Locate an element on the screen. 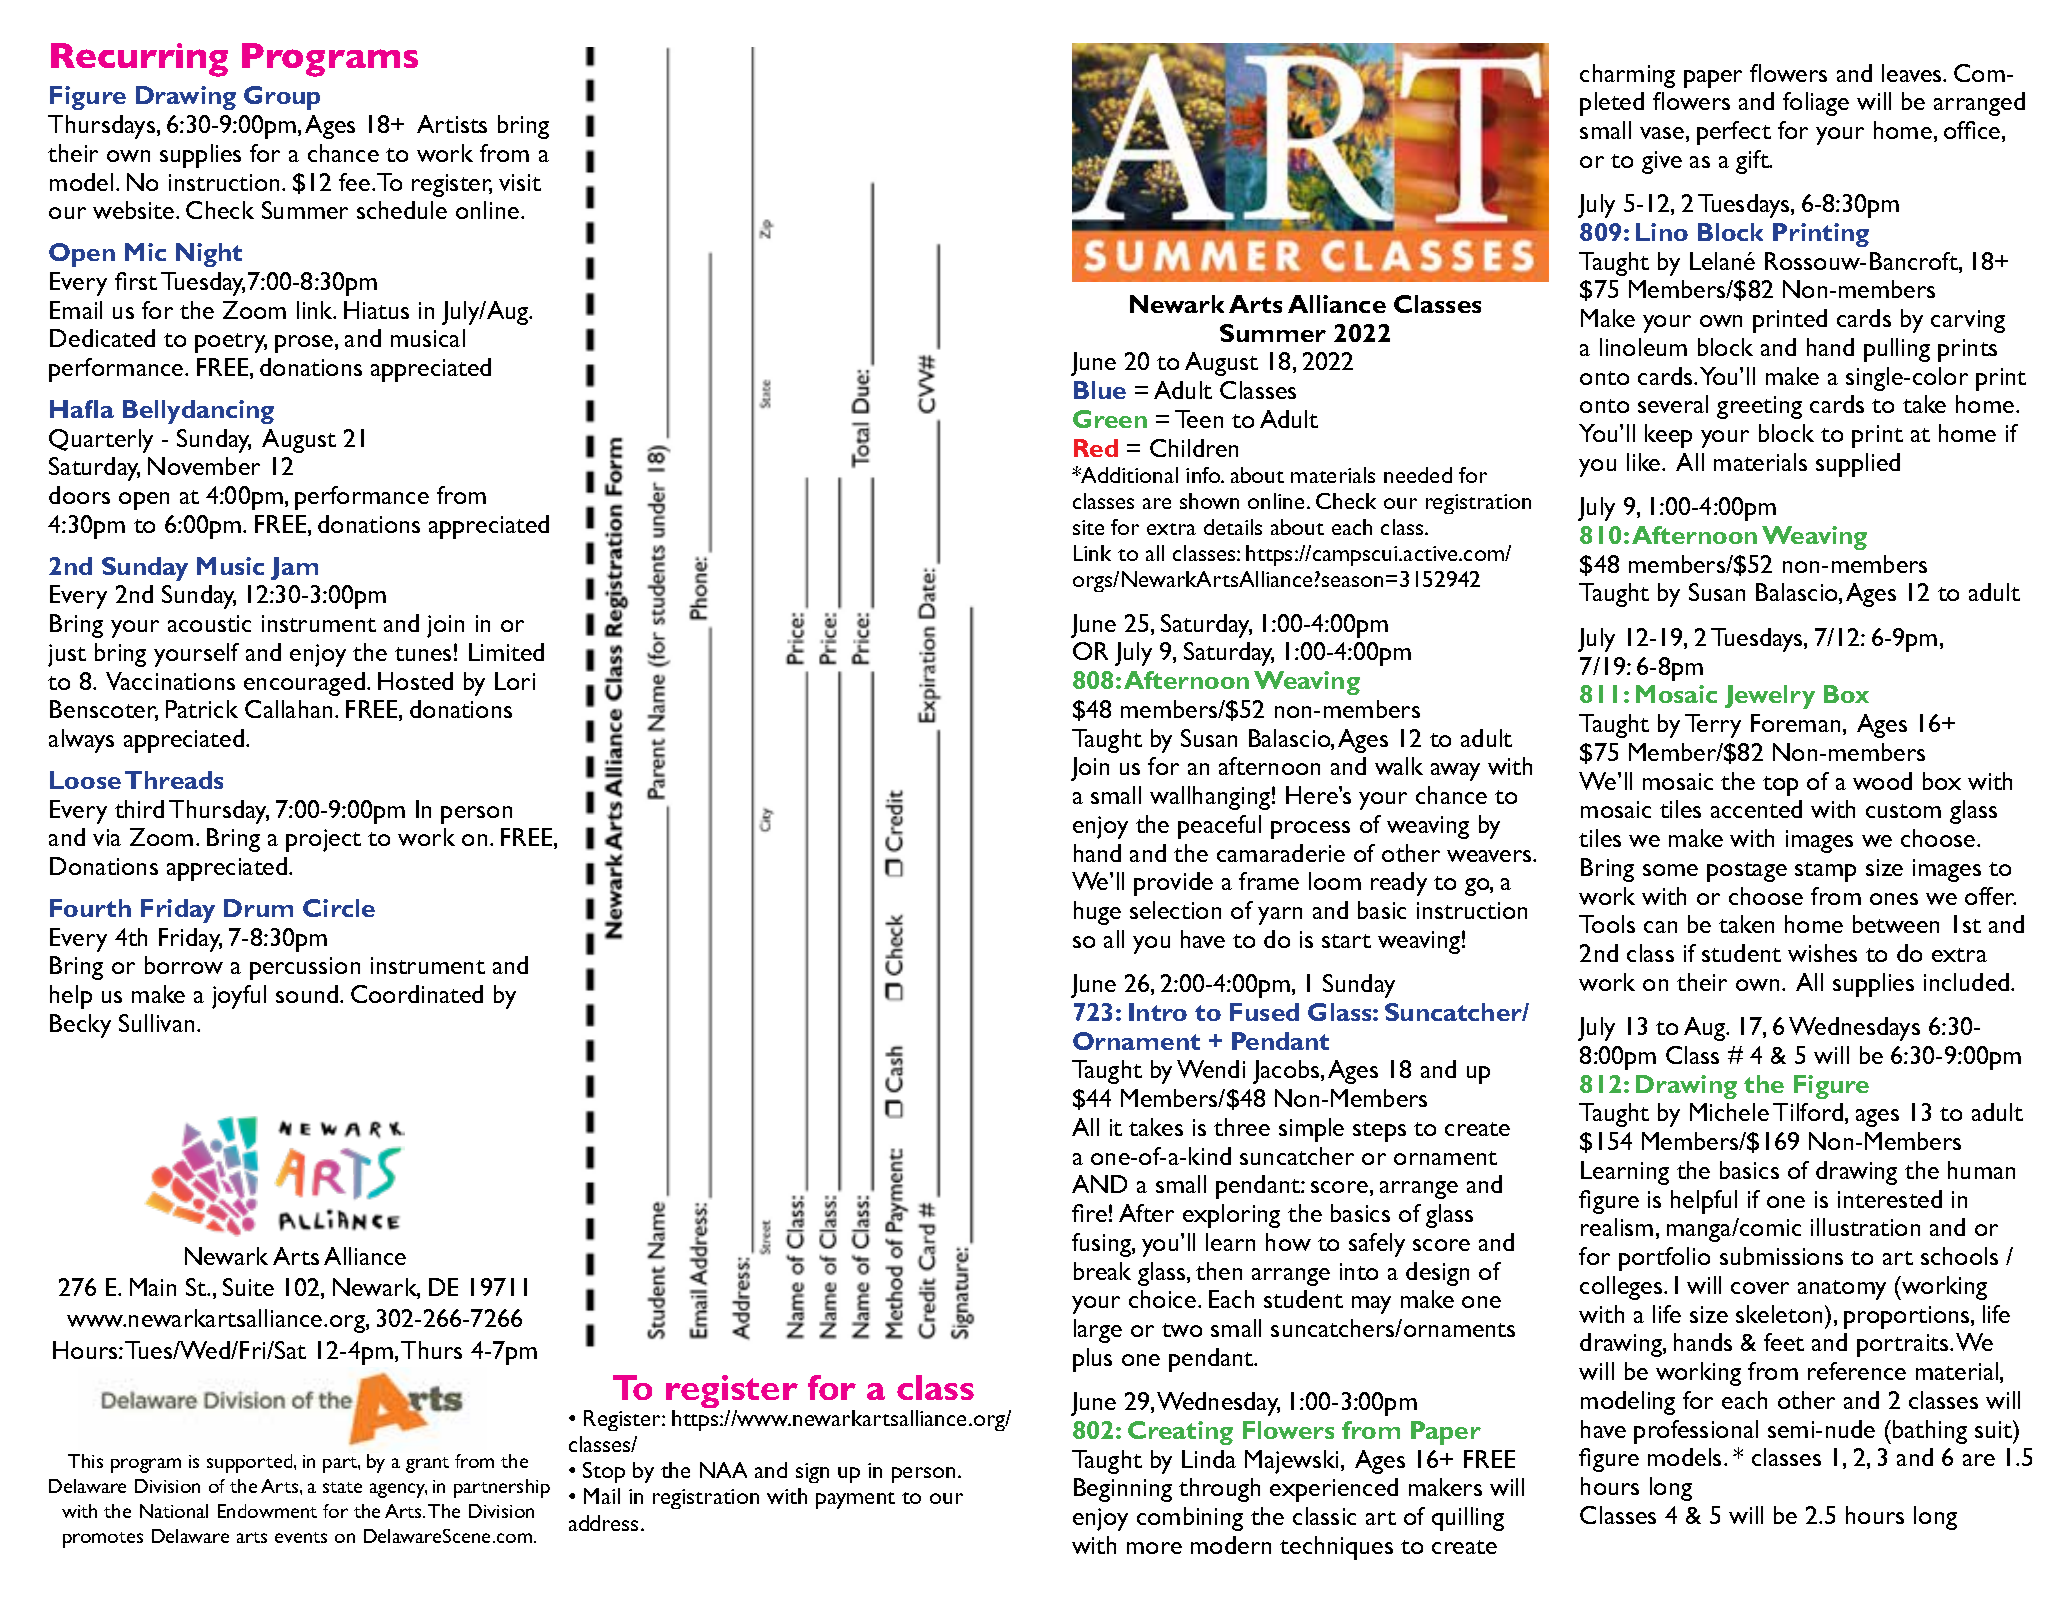  Jam is located at coordinates (294, 568).
